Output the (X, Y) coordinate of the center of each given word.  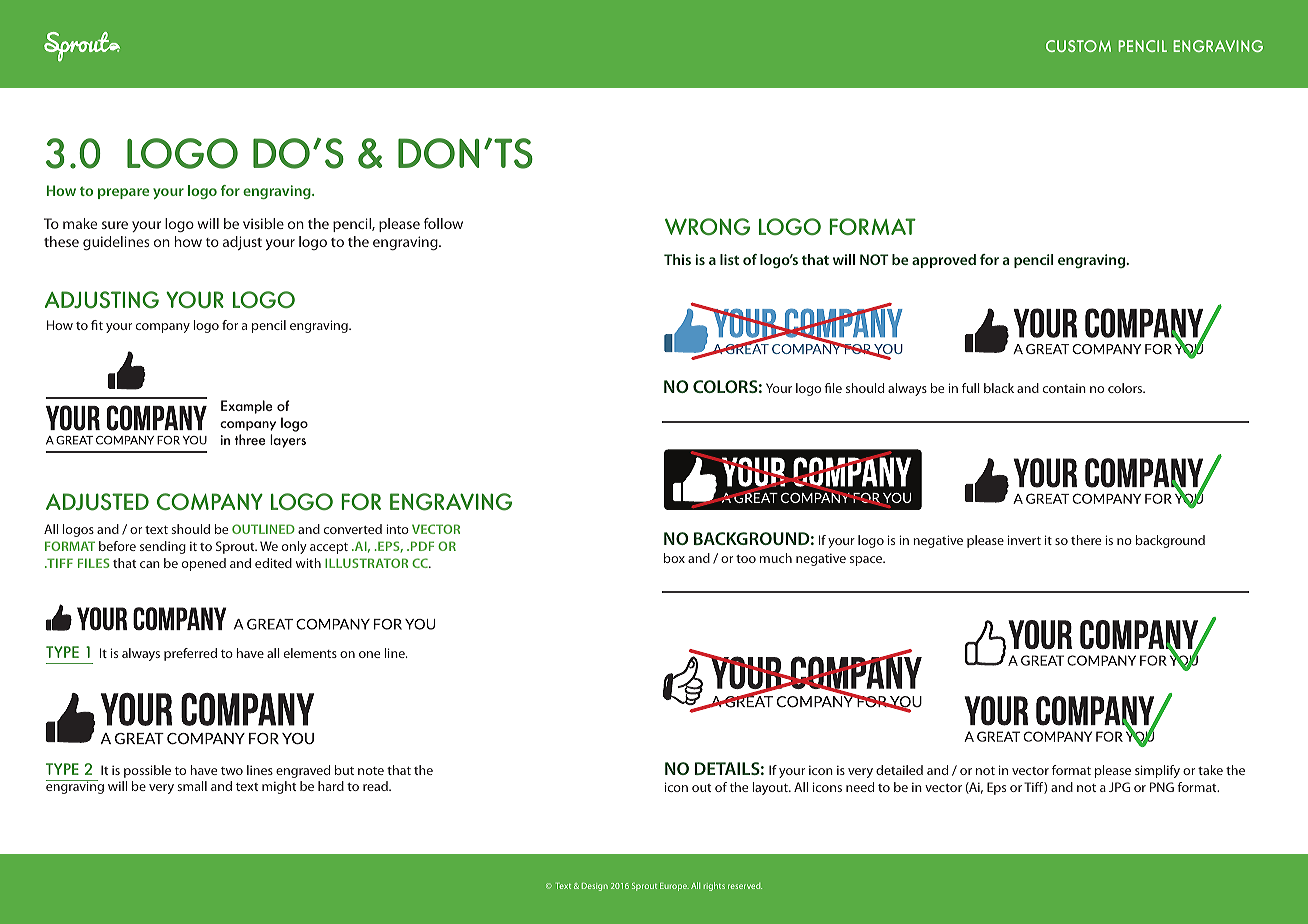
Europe (674, 887)
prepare (123, 193)
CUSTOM (1078, 46)
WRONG (707, 227)
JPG (1119, 787)
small (192, 786)
